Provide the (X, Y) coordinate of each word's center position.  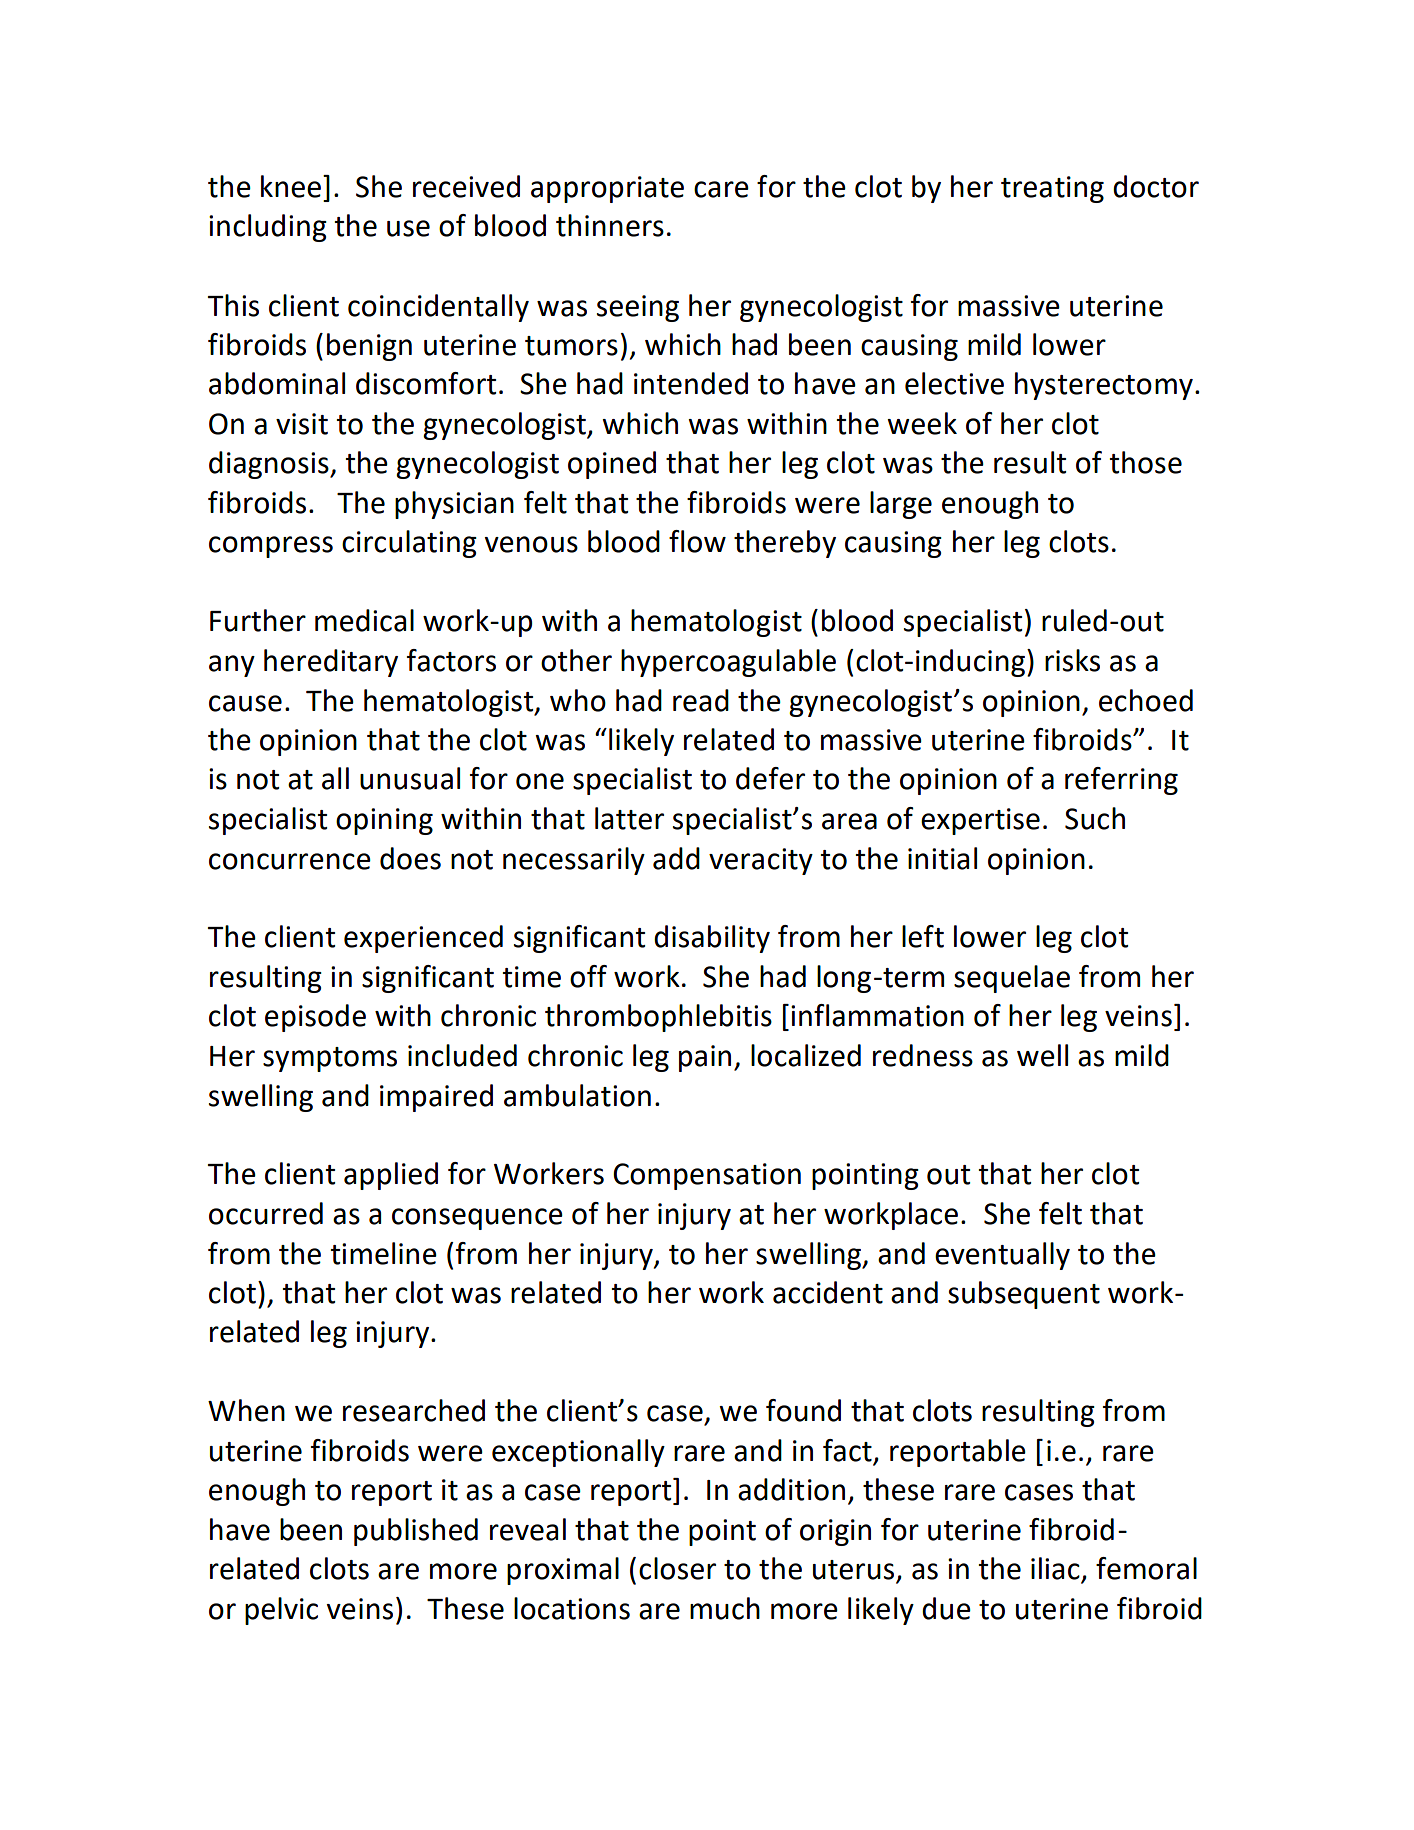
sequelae (1012, 979)
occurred (266, 1213)
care (721, 189)
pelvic (281, 1611)
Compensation (707, 1176)
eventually (1002, 1256)
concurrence (290, 861)
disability (712, 939)
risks (1072, 660)
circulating (409, 544)
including (268, 228)
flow (697, 541)
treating (1052, 189)
